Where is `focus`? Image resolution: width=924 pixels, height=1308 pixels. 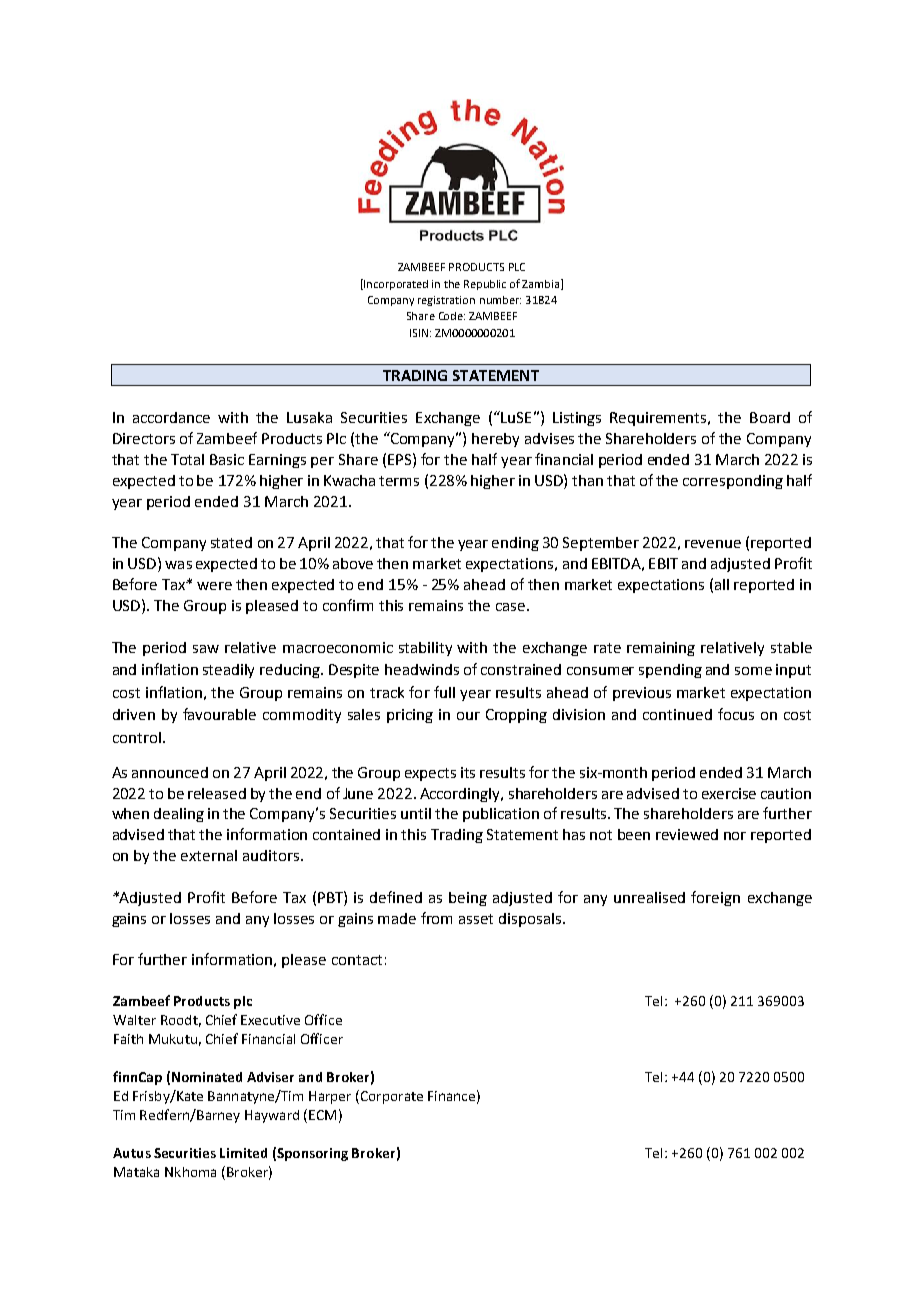 focus is located at coordinates (736, 714).
